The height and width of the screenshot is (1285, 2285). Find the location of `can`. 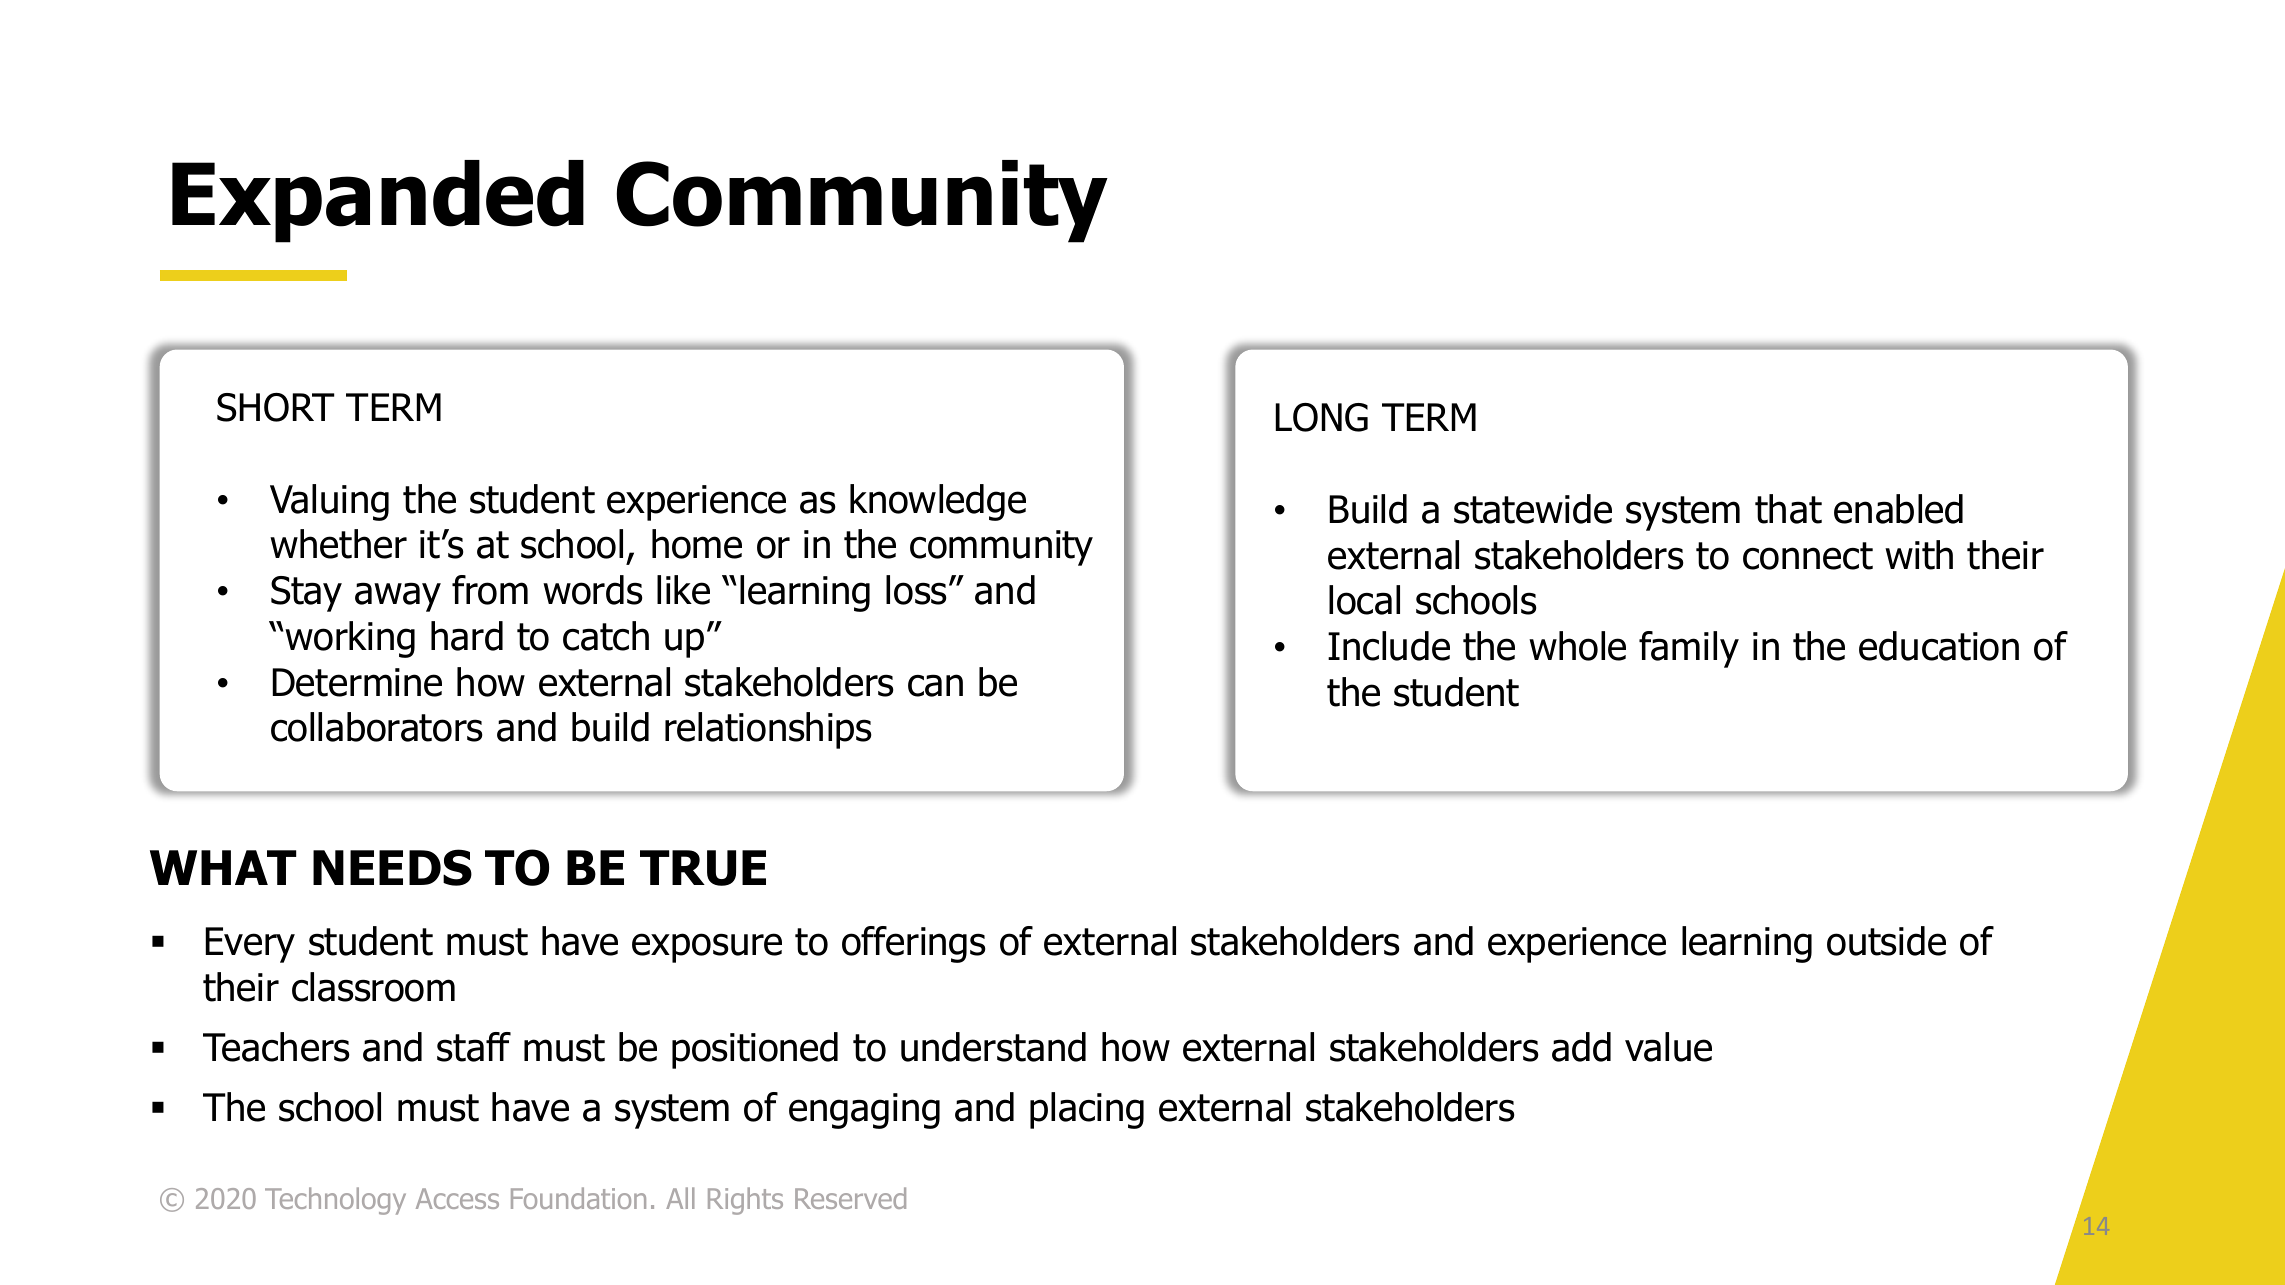

can is located at coordinates (935, 685).
